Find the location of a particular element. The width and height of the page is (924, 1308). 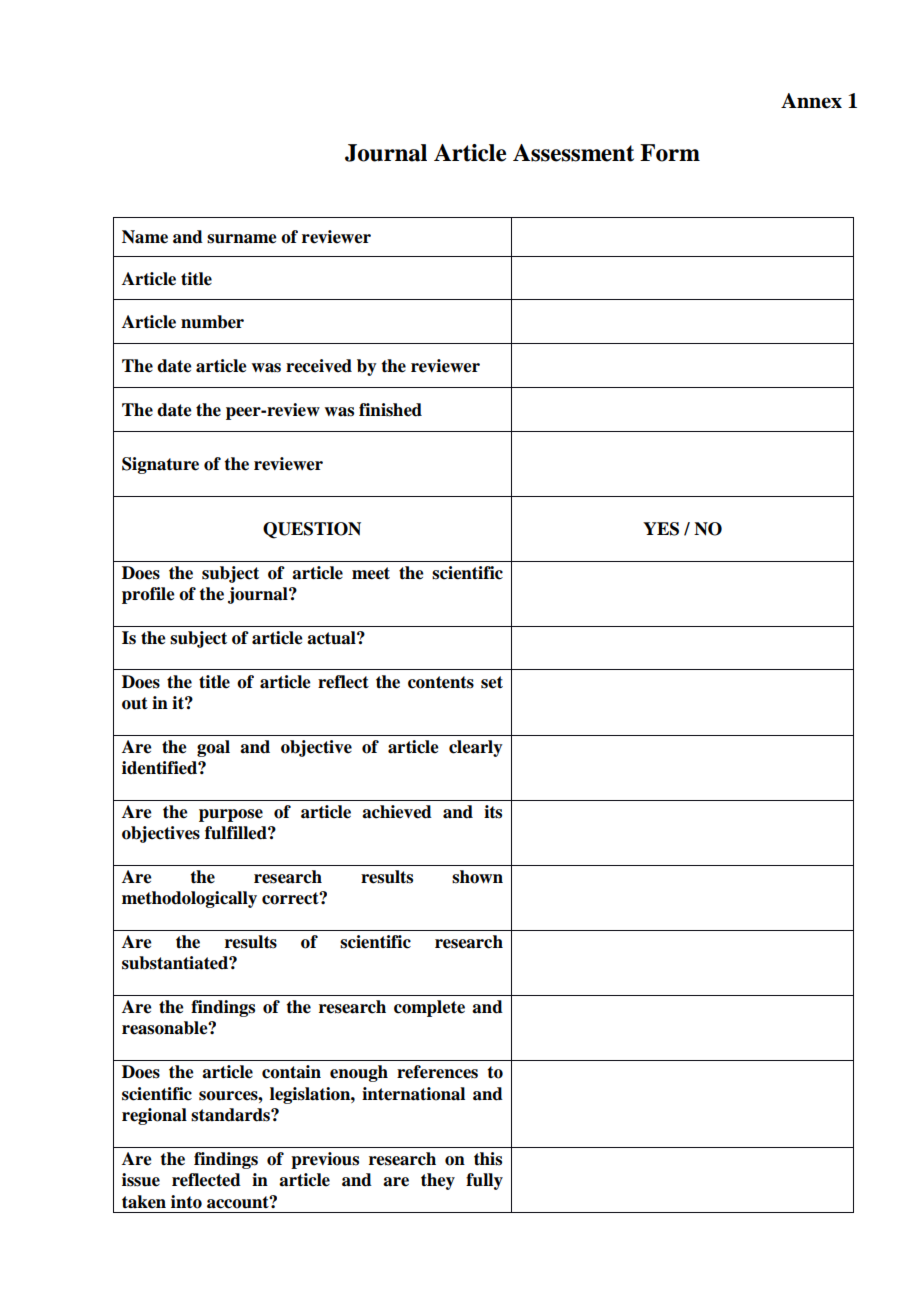

Signature is located at coordinates (160, 465).
